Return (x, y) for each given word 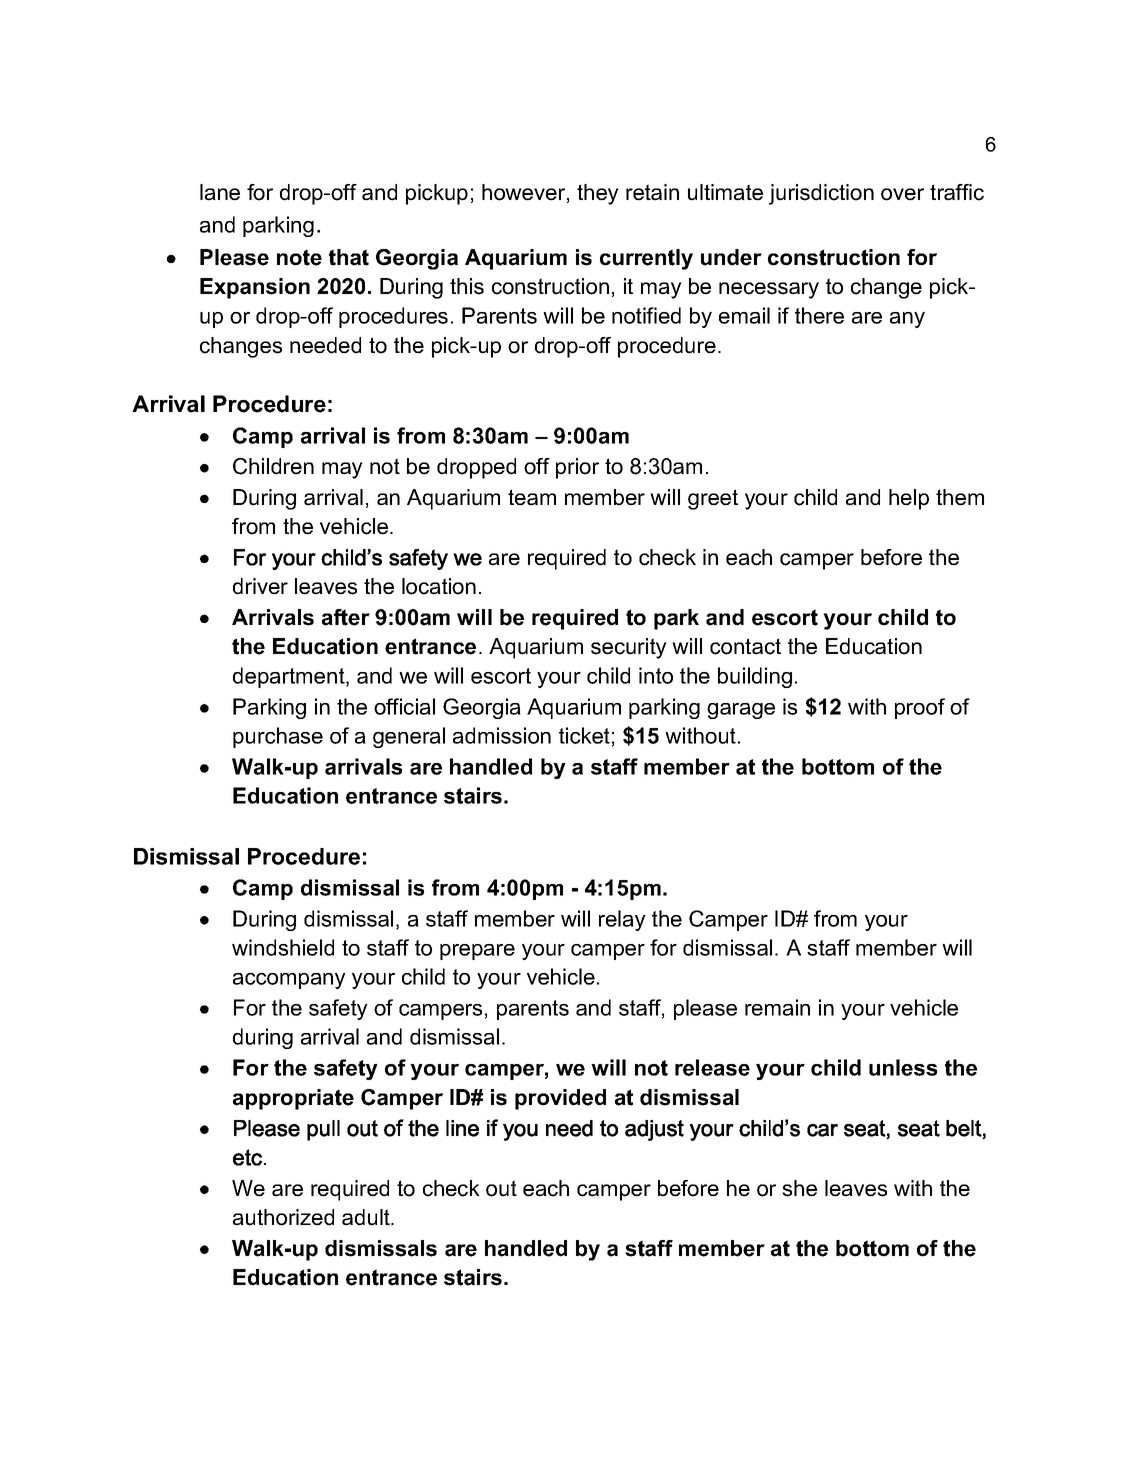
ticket (584, 735)
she (799, 1188)
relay (622, 920)
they (598, 194)
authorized (283, 1217)
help (909, 499)
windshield (283, 947)
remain (777, 1007)
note (299, 257)
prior (577, 468)
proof (920, 708)
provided (560, 1099)
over (902, 194)
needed (325, 345)
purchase (278, 737)
